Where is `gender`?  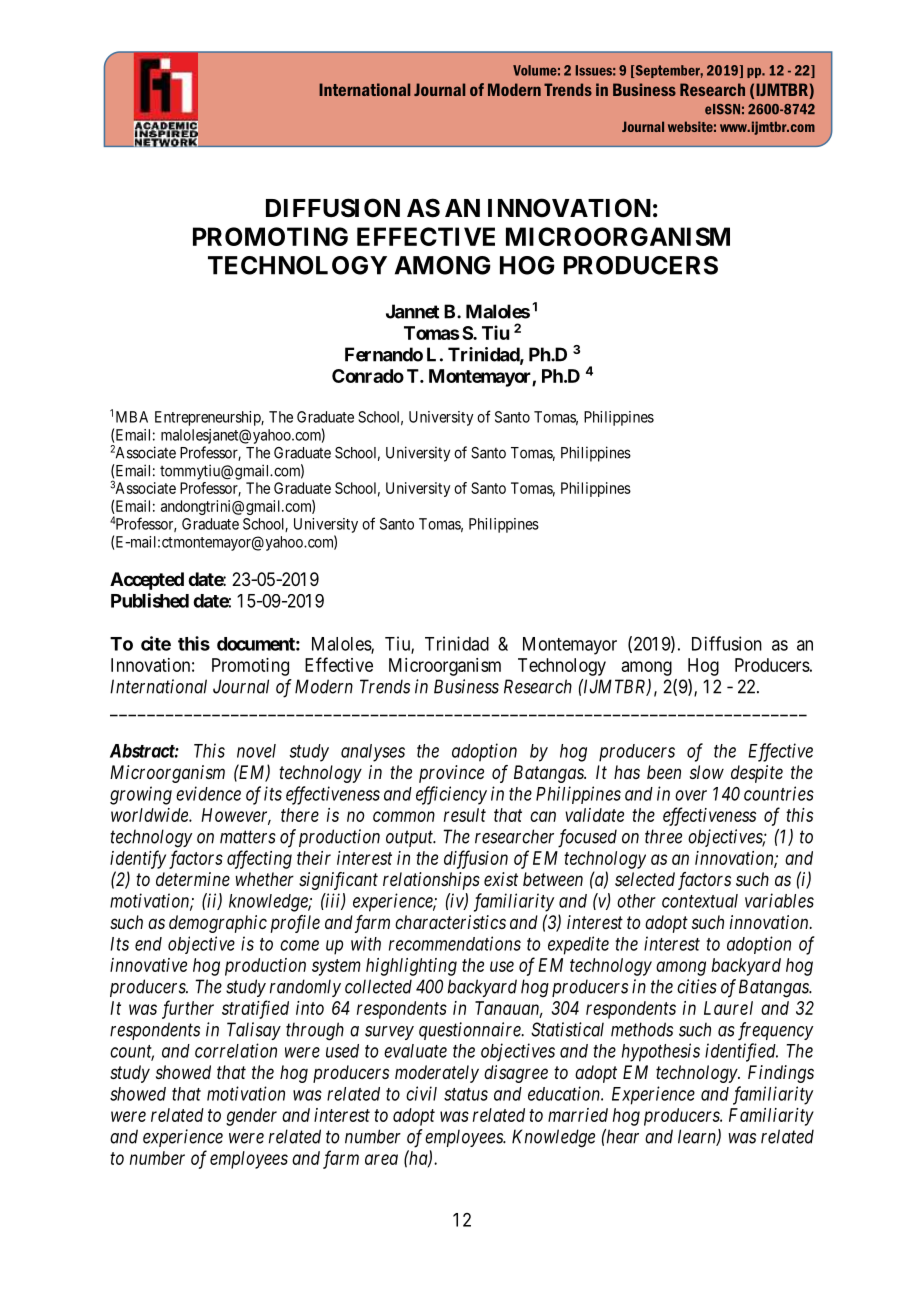
gender is located at coordinates (251, 1117).
